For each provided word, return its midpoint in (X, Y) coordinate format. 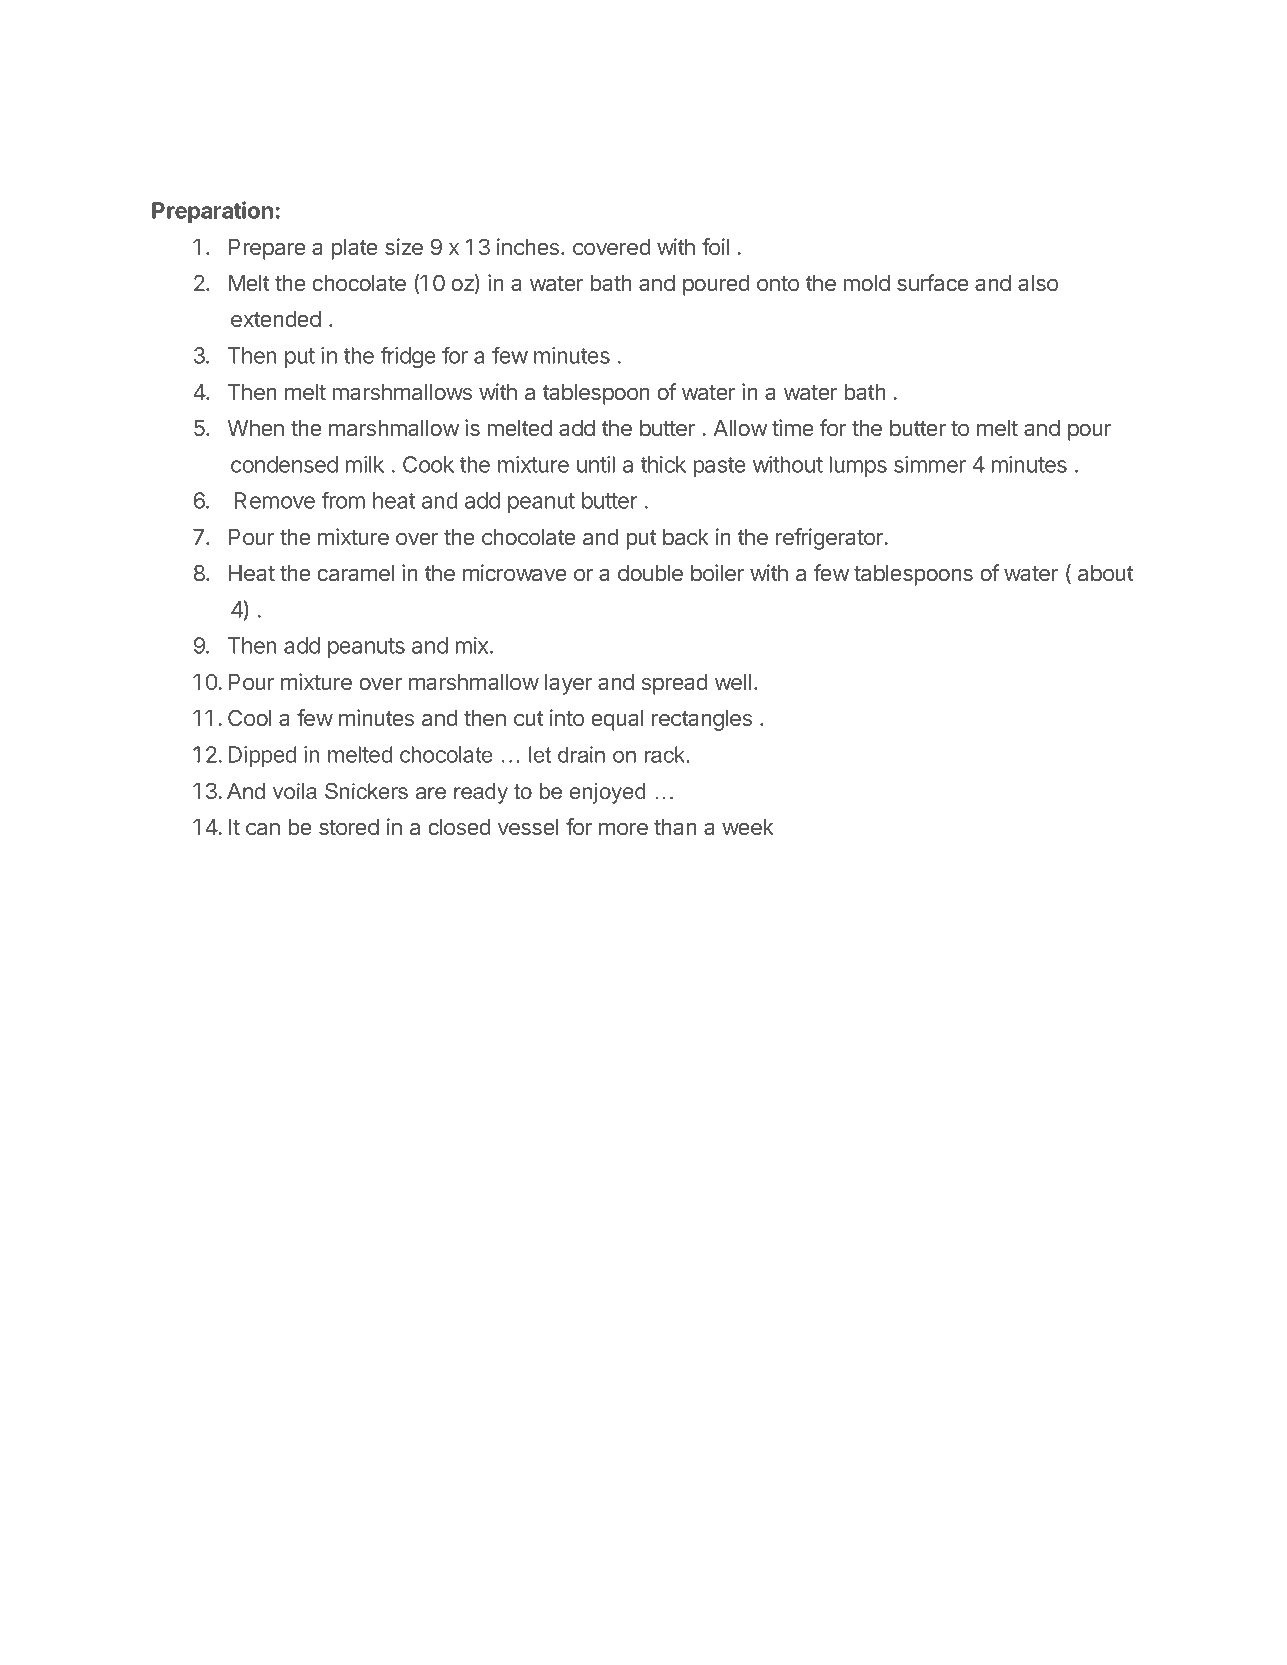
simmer (930, 464)
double (650, 573)
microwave (515, 572)
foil (715, 246)
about (1105, 573)
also (1038, 283)
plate (354, 249)
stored (349, 827)
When (255, 428)
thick (663, 464)
